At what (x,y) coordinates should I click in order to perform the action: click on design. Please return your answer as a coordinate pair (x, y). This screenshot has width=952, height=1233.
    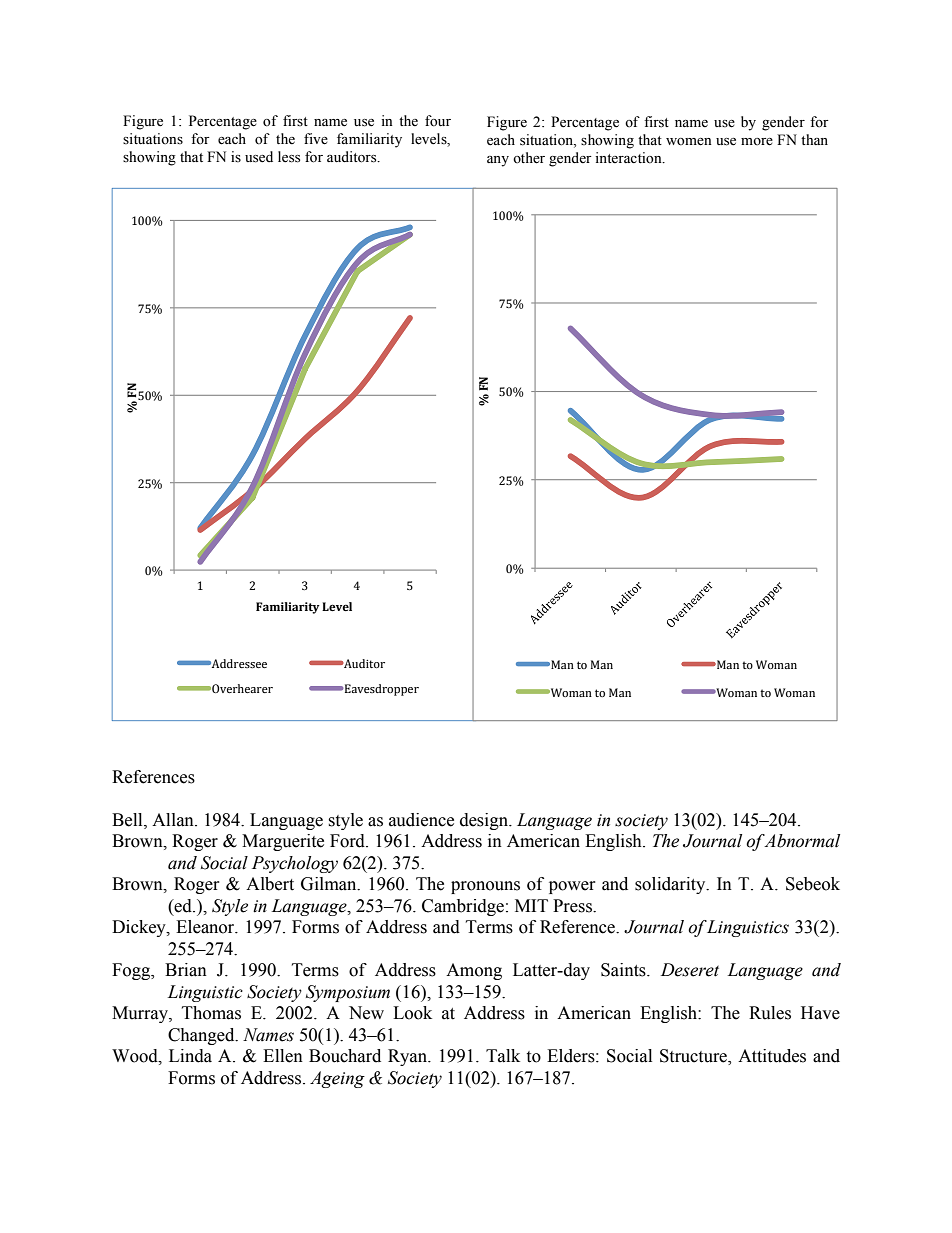
    Looking at the image, I should click on (485, 821).
